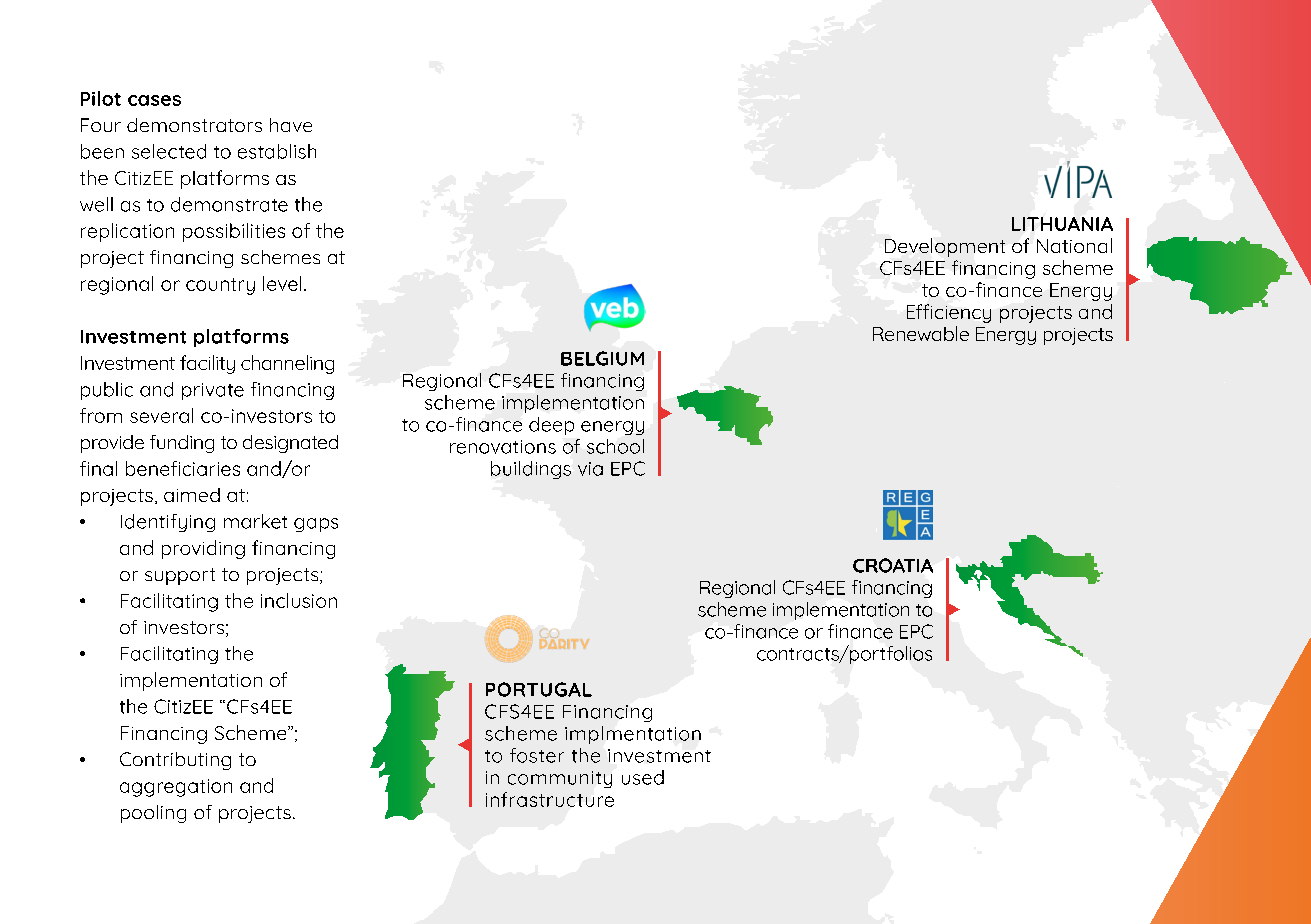 This document has height=924, width=1311. Describe the element at coordinates (194, 125) in the document. I see `demonstrators` at that location.
